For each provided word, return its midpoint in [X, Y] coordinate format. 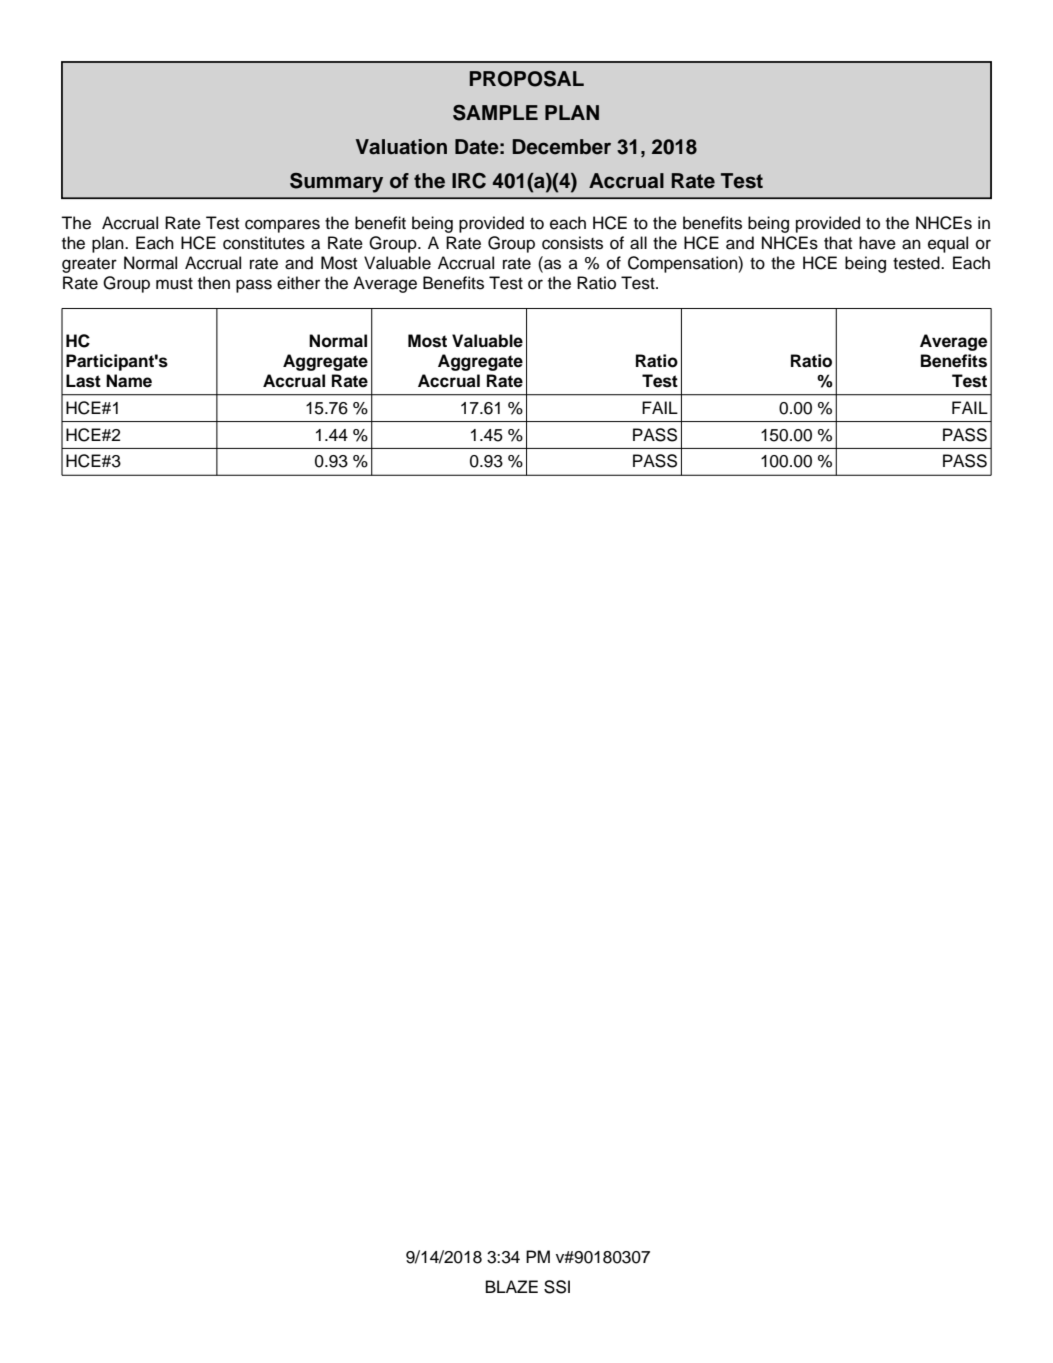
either [298, 283]
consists [572, 243]
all [638, 243]
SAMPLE [495, 113]
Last [83, 381]
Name [129, 381]
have [877, 243]
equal [948, 244]
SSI [557, 1287]
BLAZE [512, 1286]
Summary [336, 183]
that [838, 243]
